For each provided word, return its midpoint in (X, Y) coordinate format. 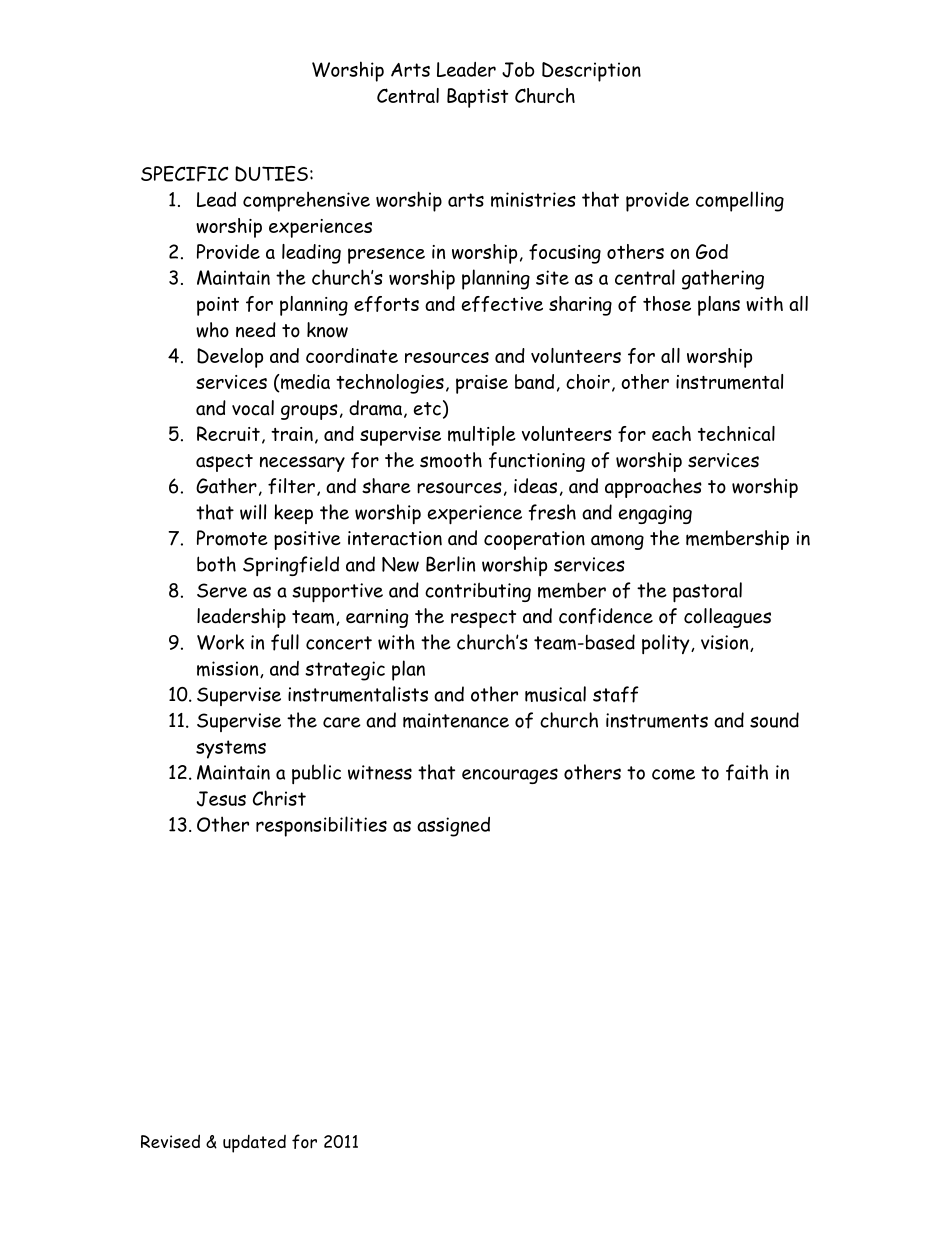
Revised (170, 1141)
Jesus (221, 799)
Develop (230, 358)
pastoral (707, 592)
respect (483, 619)
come (673, 774)
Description (591, 72)
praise (482, 384)
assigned (453, 827)
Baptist (477, 98)
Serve (222, 590)
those (667, 303)
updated (254, 1144)
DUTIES (271, 174)
